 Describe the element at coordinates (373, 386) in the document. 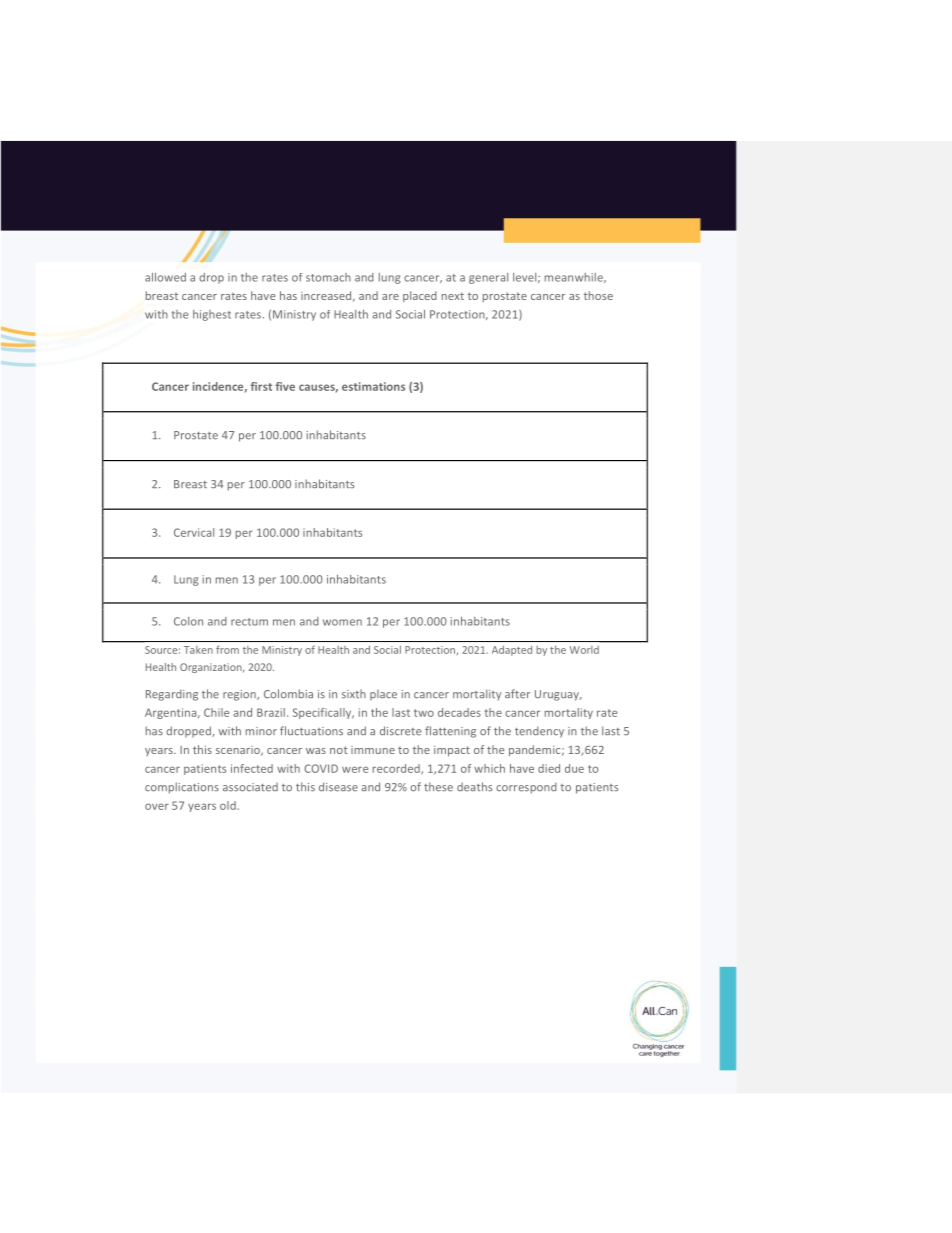

I see `estimations` at that location.
